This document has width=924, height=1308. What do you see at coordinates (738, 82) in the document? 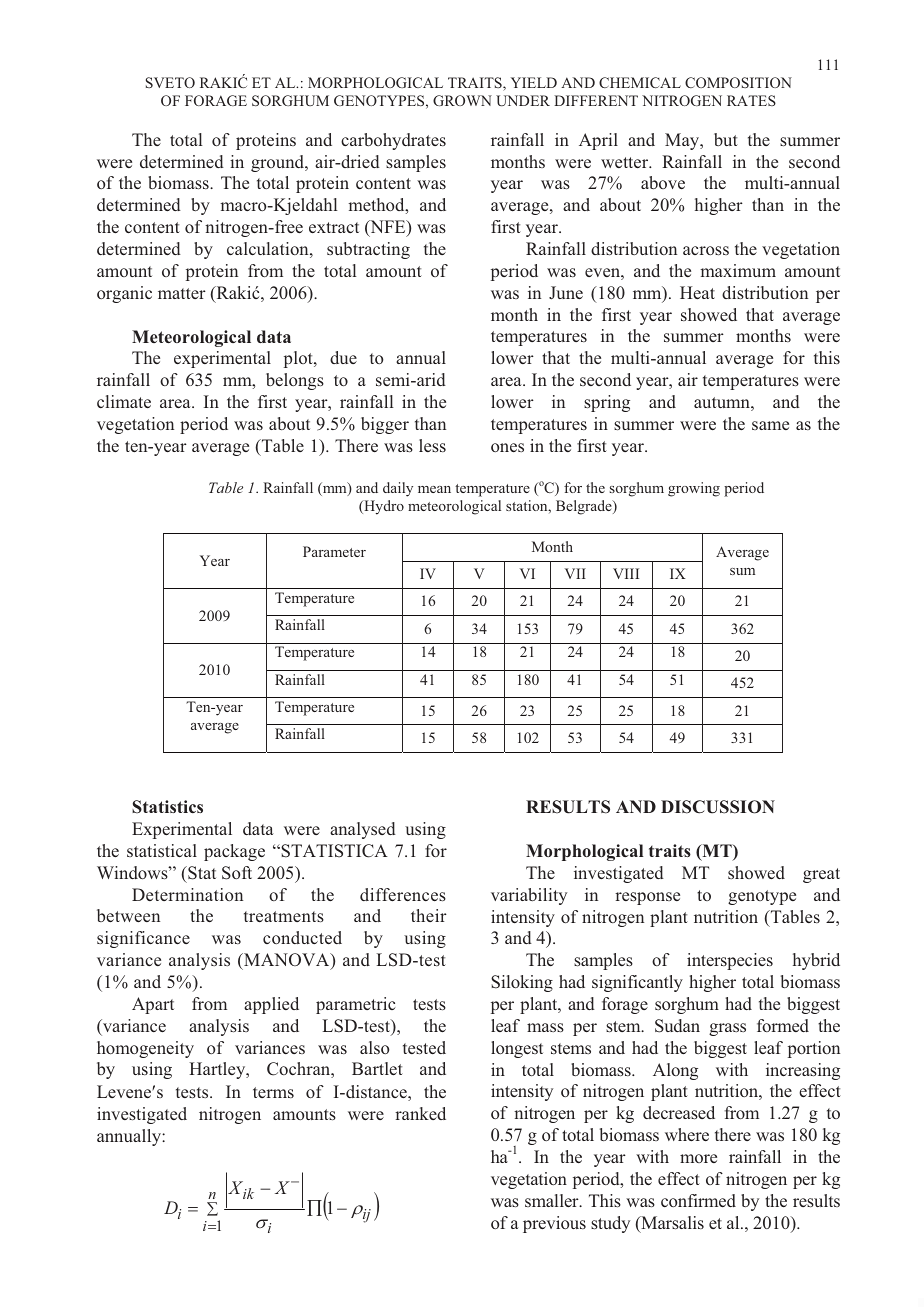
I see `COMPOSITION` at bounding box center [738, 82].
